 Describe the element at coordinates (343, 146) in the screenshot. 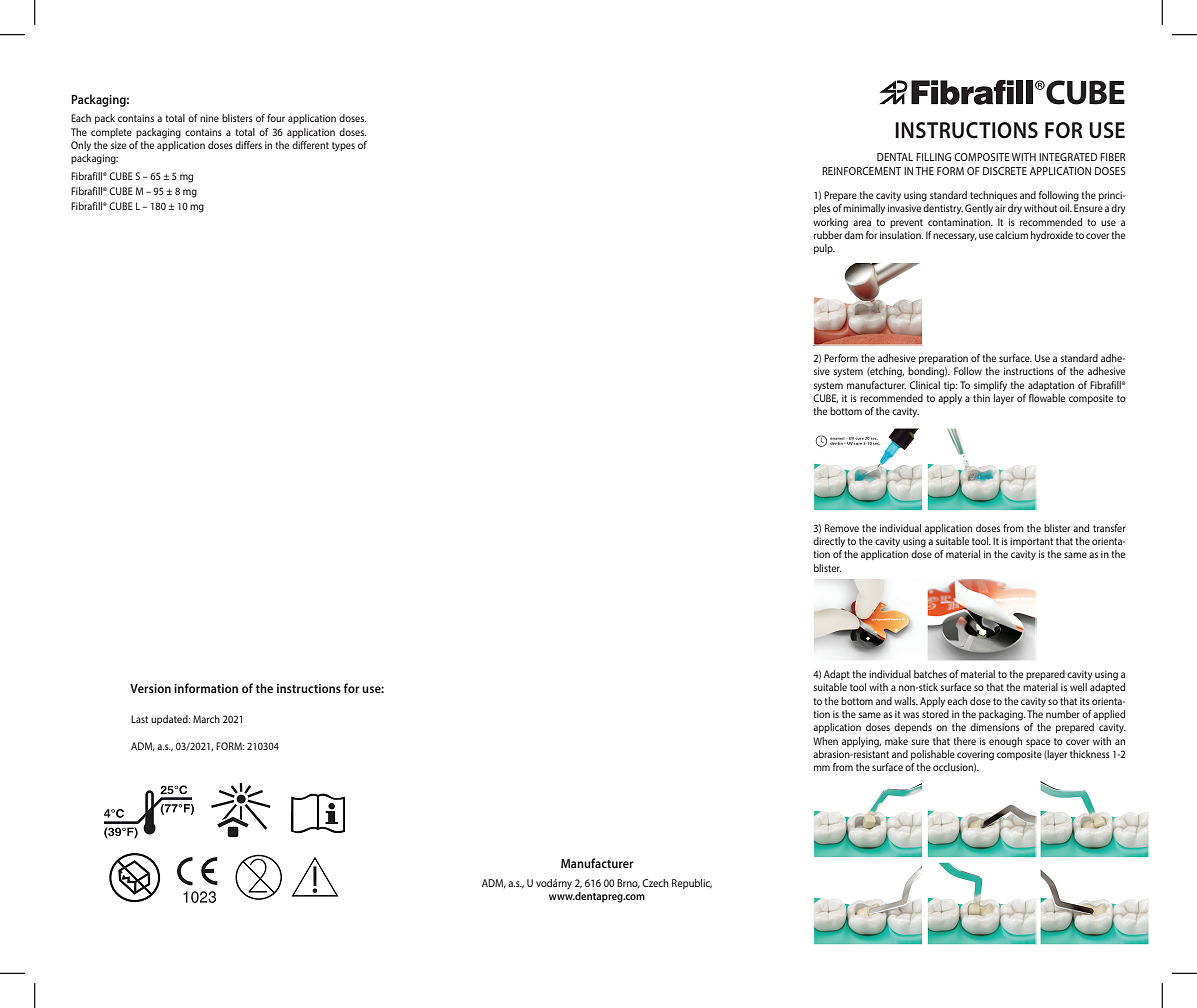

I see `types` at that location.
